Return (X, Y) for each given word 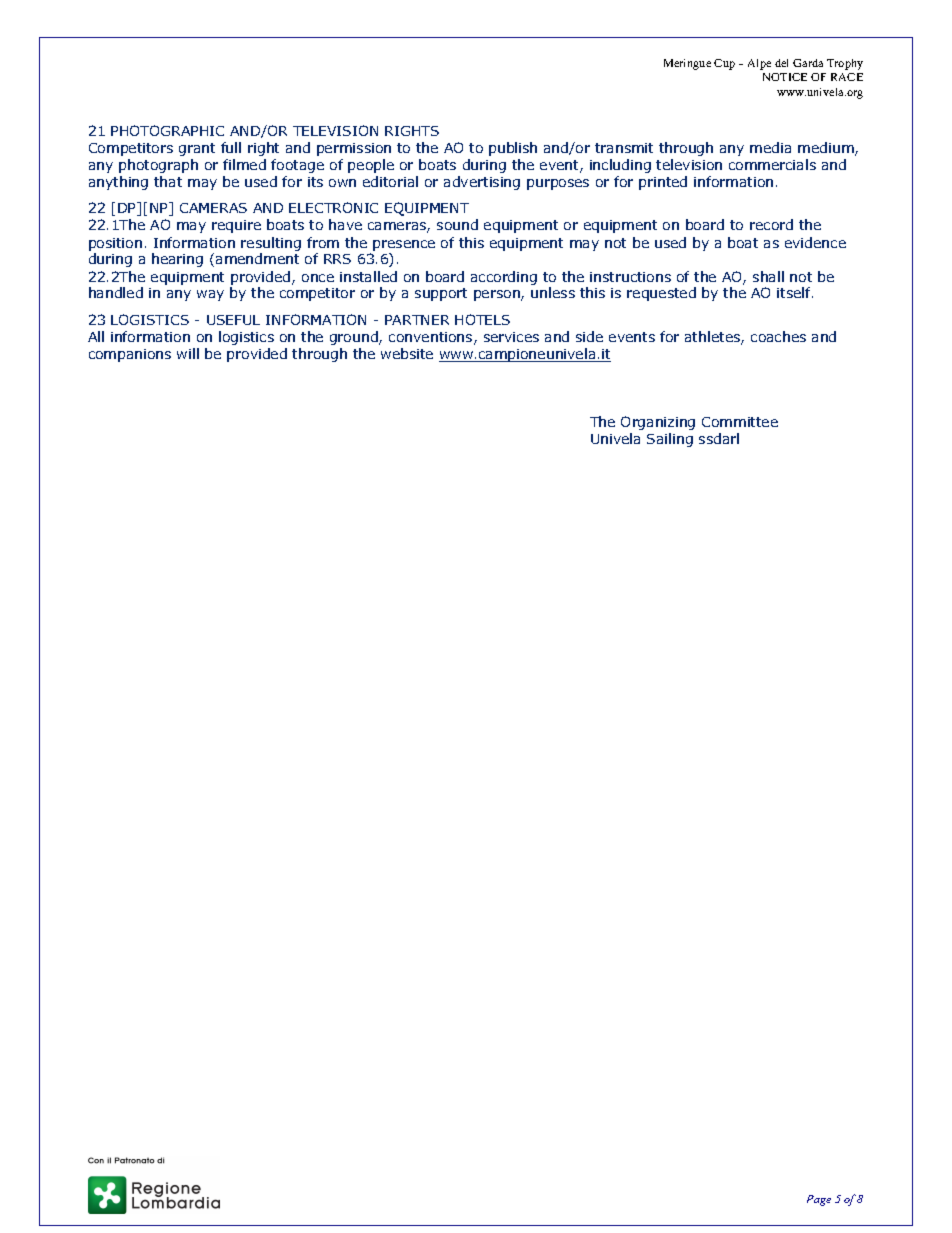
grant (197, 149)
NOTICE (785, 77)
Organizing (658, 423)
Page (819, 1200)
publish (513, 149)
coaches (778, 336)
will (188, 353)
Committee (740, 422)
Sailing (670, 440)
